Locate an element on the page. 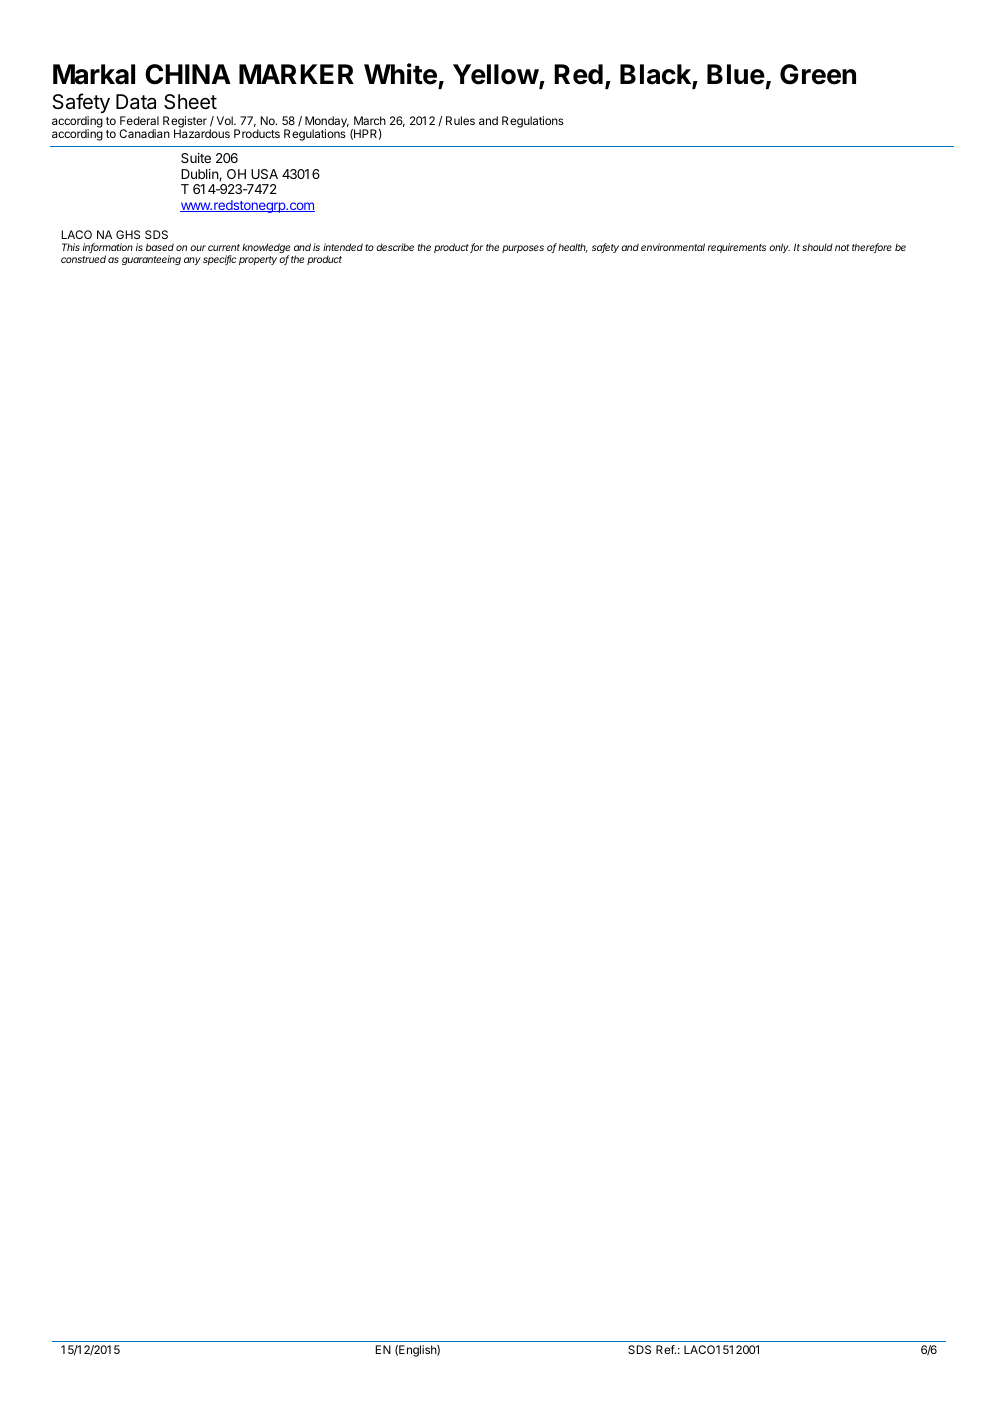 Image resolution: width=1005 pixels, height=1421 pixels. Blue is located at coordinates (736, 74).
